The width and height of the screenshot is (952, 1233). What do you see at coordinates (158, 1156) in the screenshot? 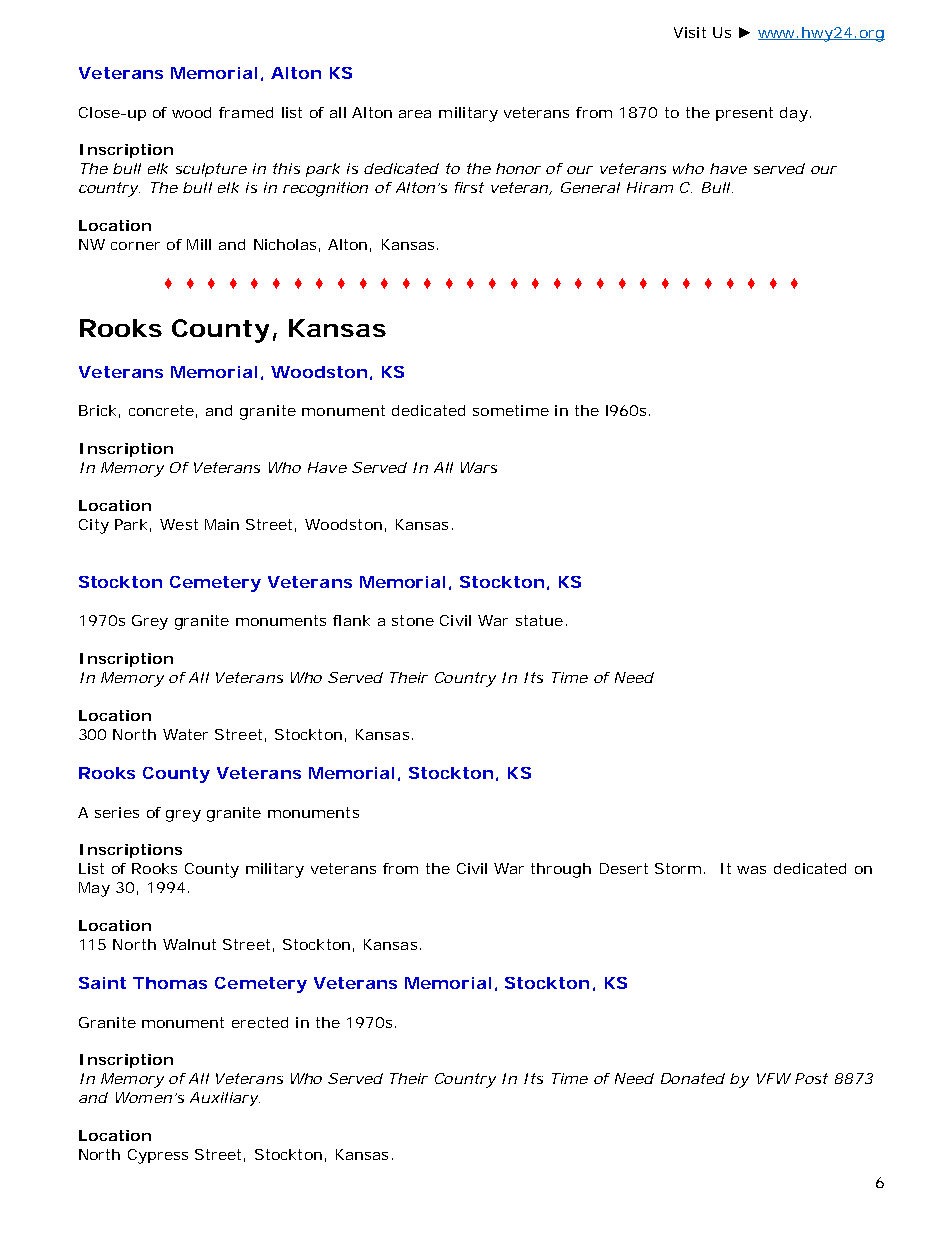
I see `Cypress` at bounding box center [158, 1156].
